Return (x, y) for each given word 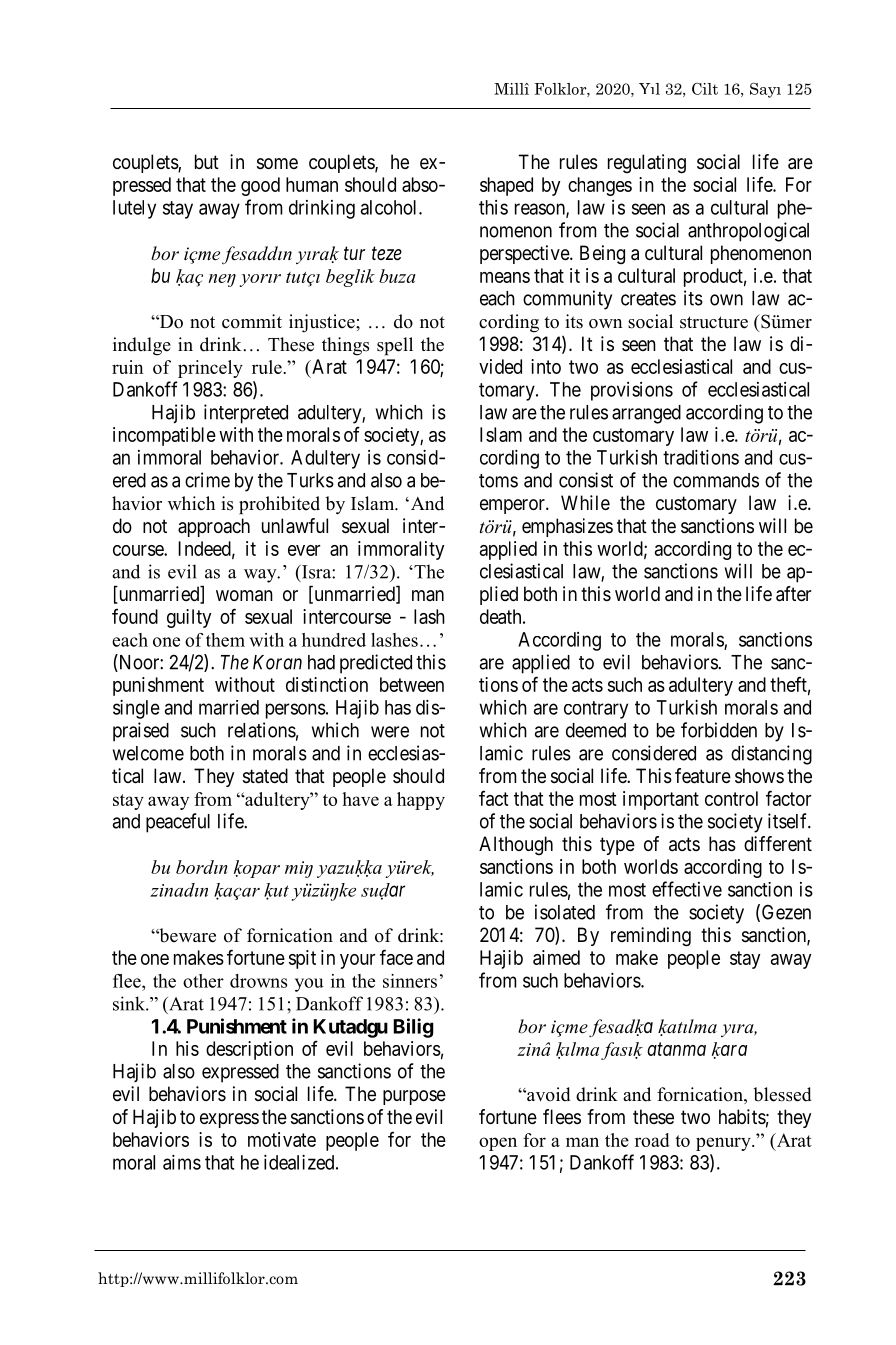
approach (214, 527)
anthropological (748, 232)
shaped (506, 186)
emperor (513, 506)
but (207, 161)
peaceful (178, 823)
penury (724, 1144)
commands (716, 480)
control (731, 798)
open (498, 1144)
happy (421, 801)
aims (182, 1162)
